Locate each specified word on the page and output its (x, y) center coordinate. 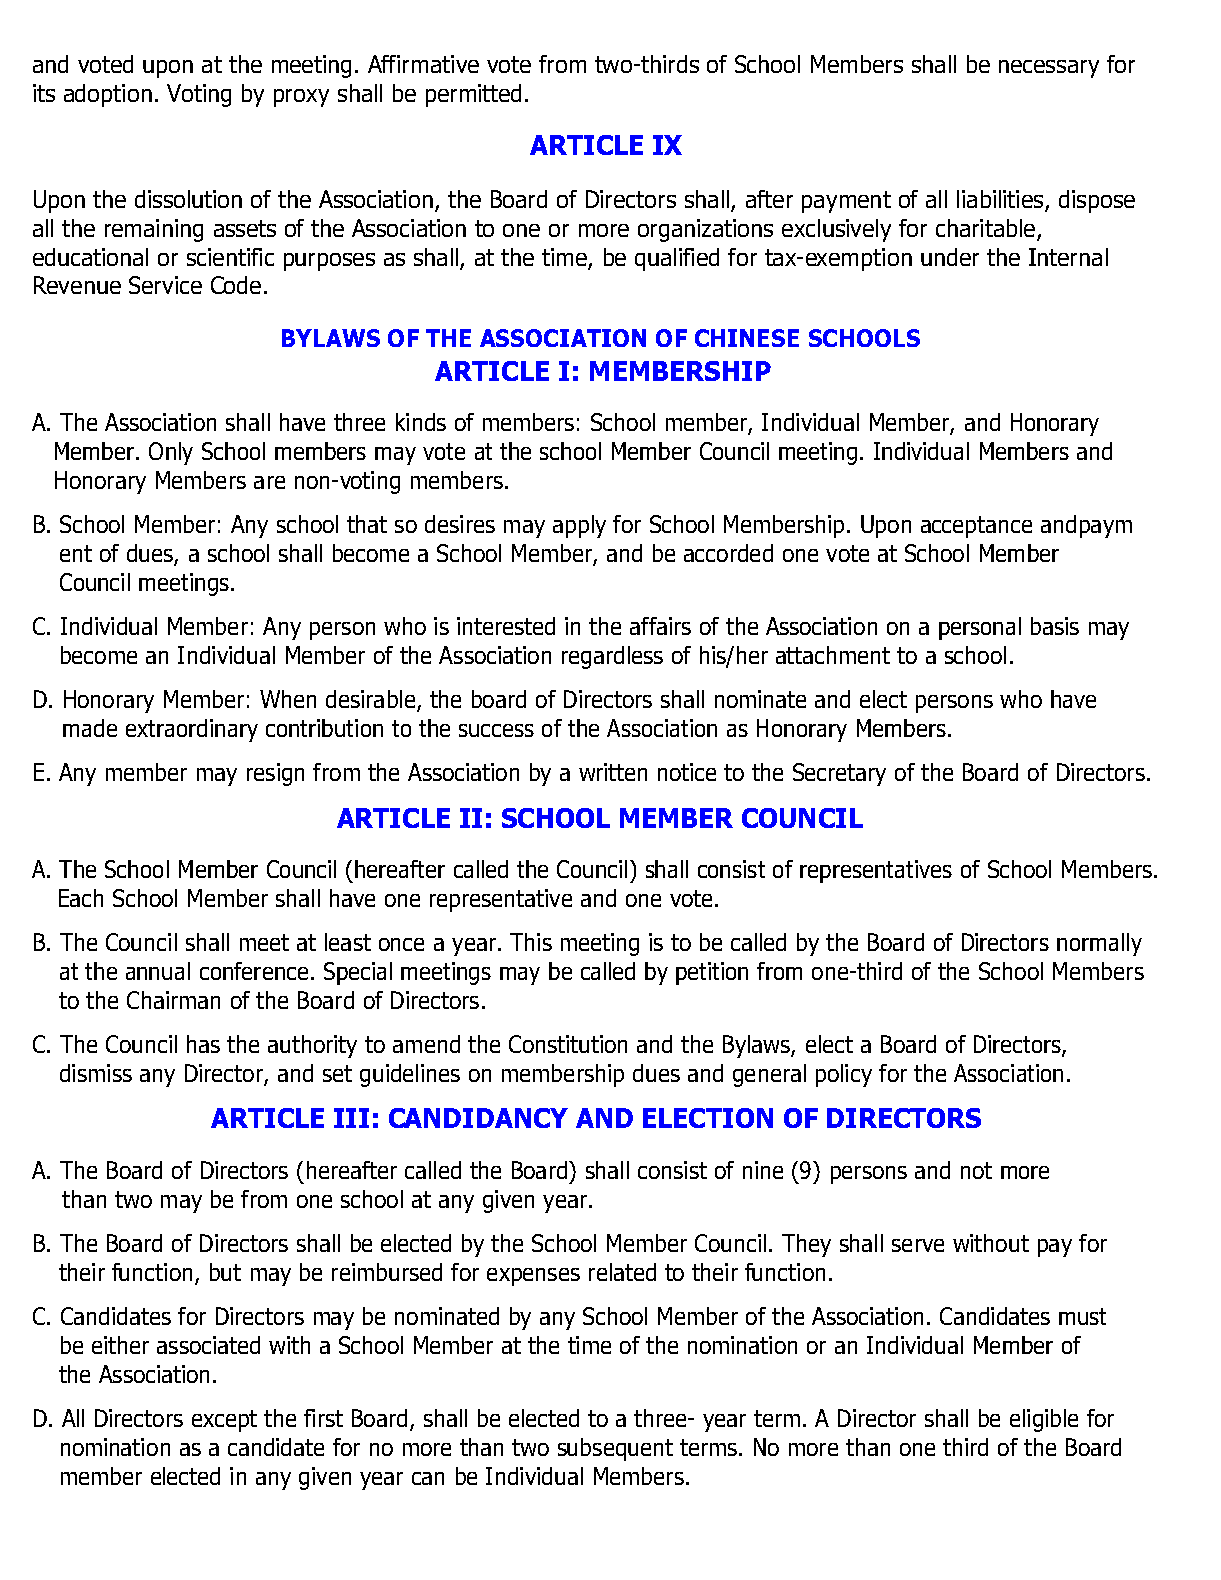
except (224, 1421)
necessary (1049, 69)
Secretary (839, 774)
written (613, 772)
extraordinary (192, 730)
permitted (473, 95)
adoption (108, 95)
